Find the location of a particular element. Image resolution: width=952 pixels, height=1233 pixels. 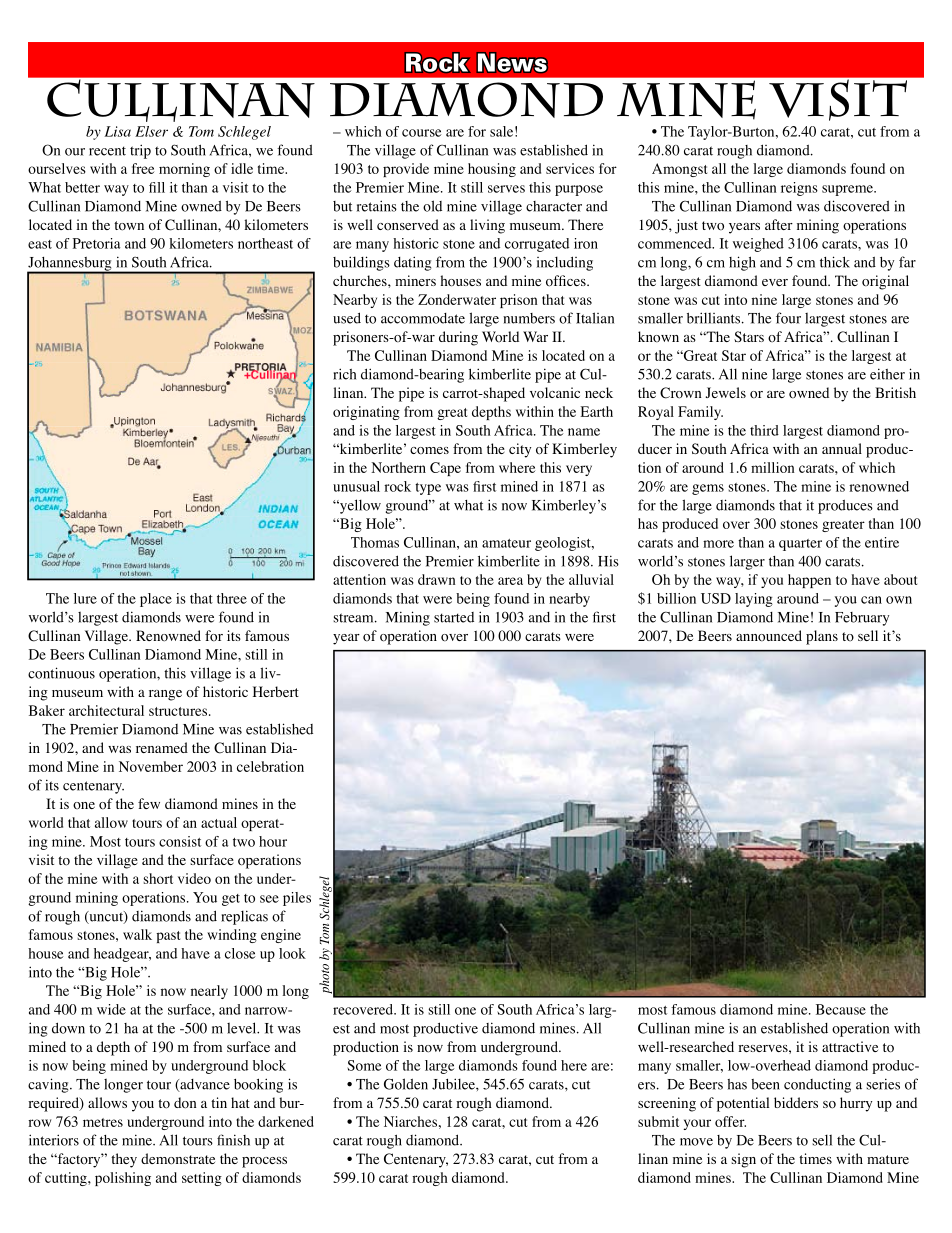

demonstrate is located at coordinates (178, 1159).
